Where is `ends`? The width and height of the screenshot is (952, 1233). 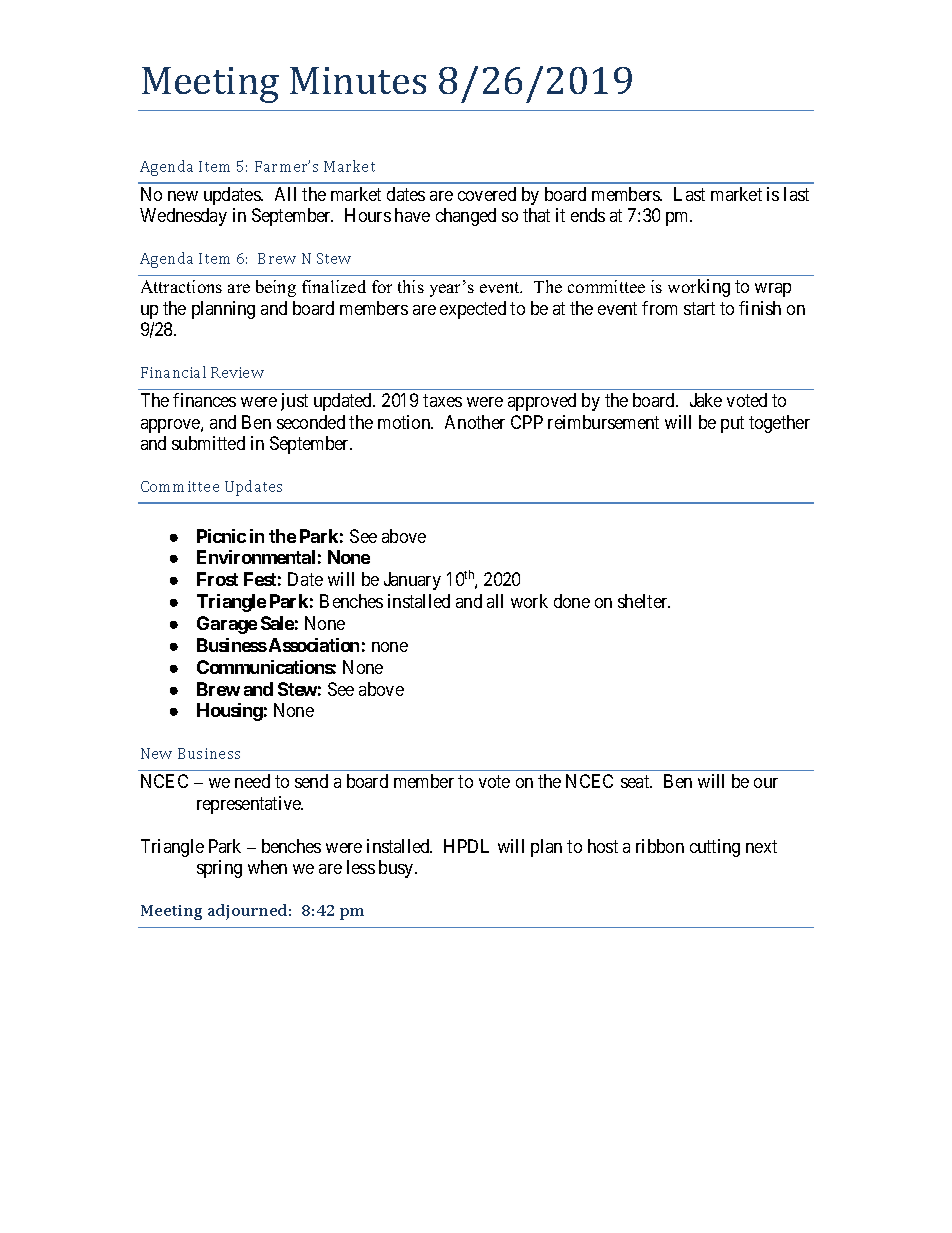 ends is located at coordinates (588, 215).
